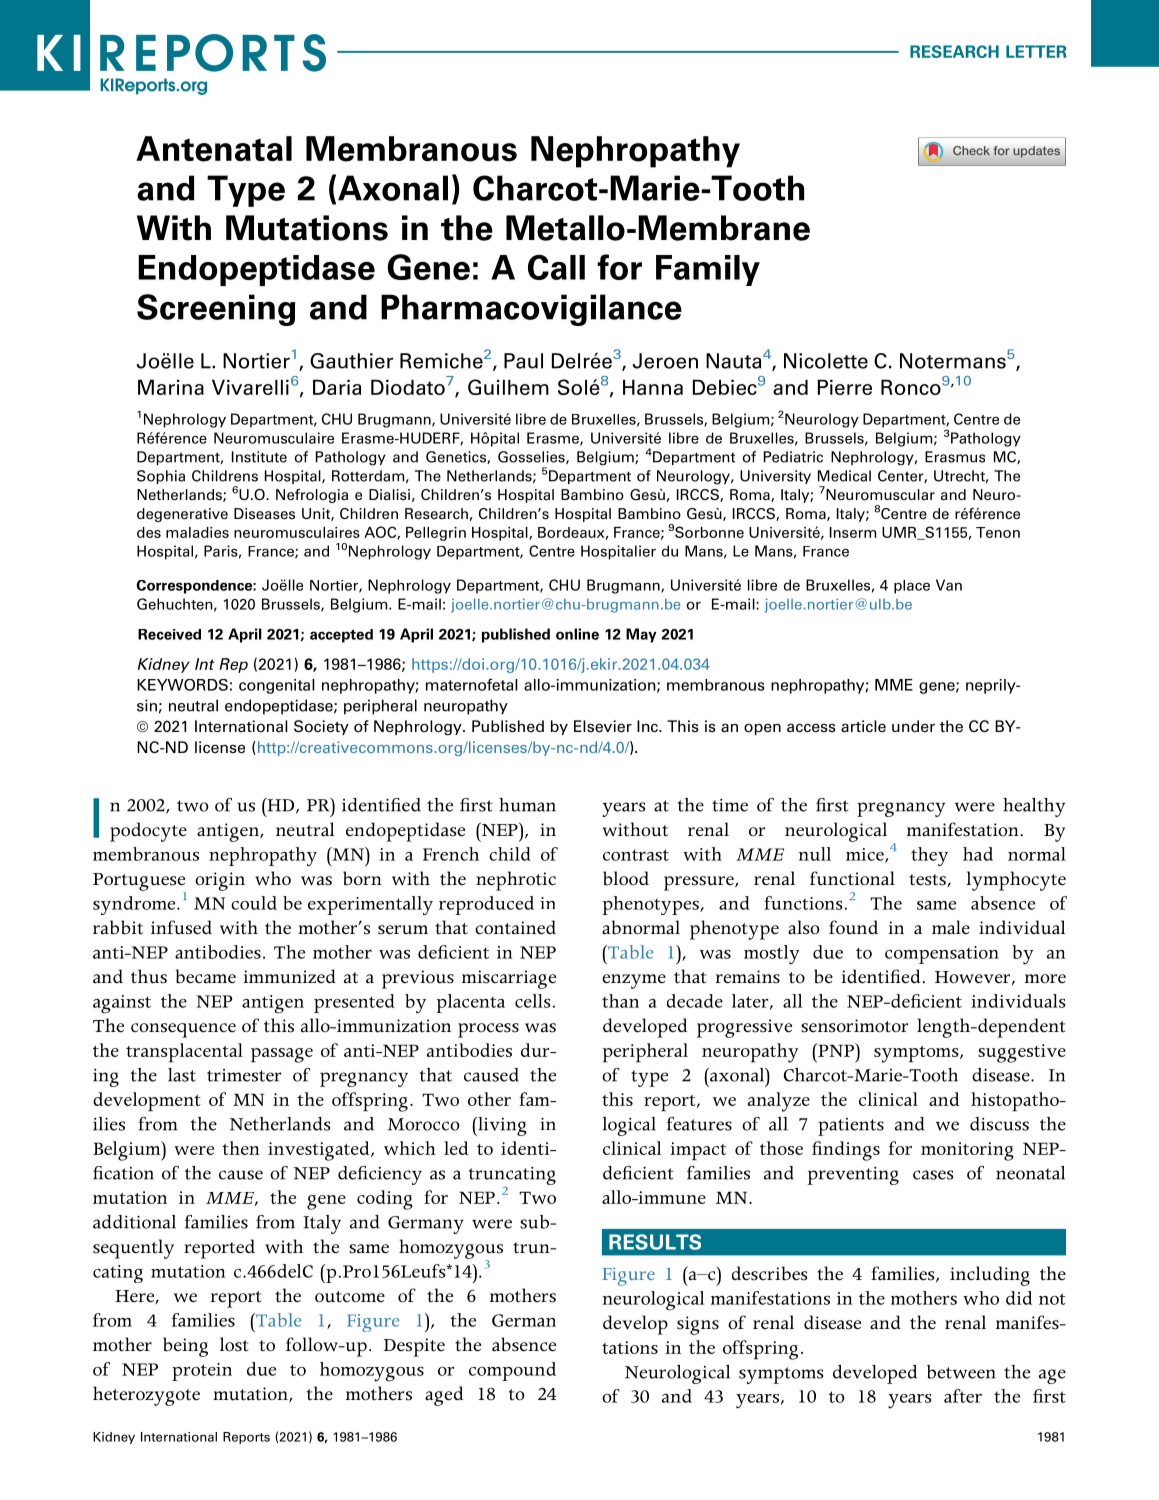 The height and width of the screenshot is (1500, 1159). I want to click on Call, so click(556, 267).
